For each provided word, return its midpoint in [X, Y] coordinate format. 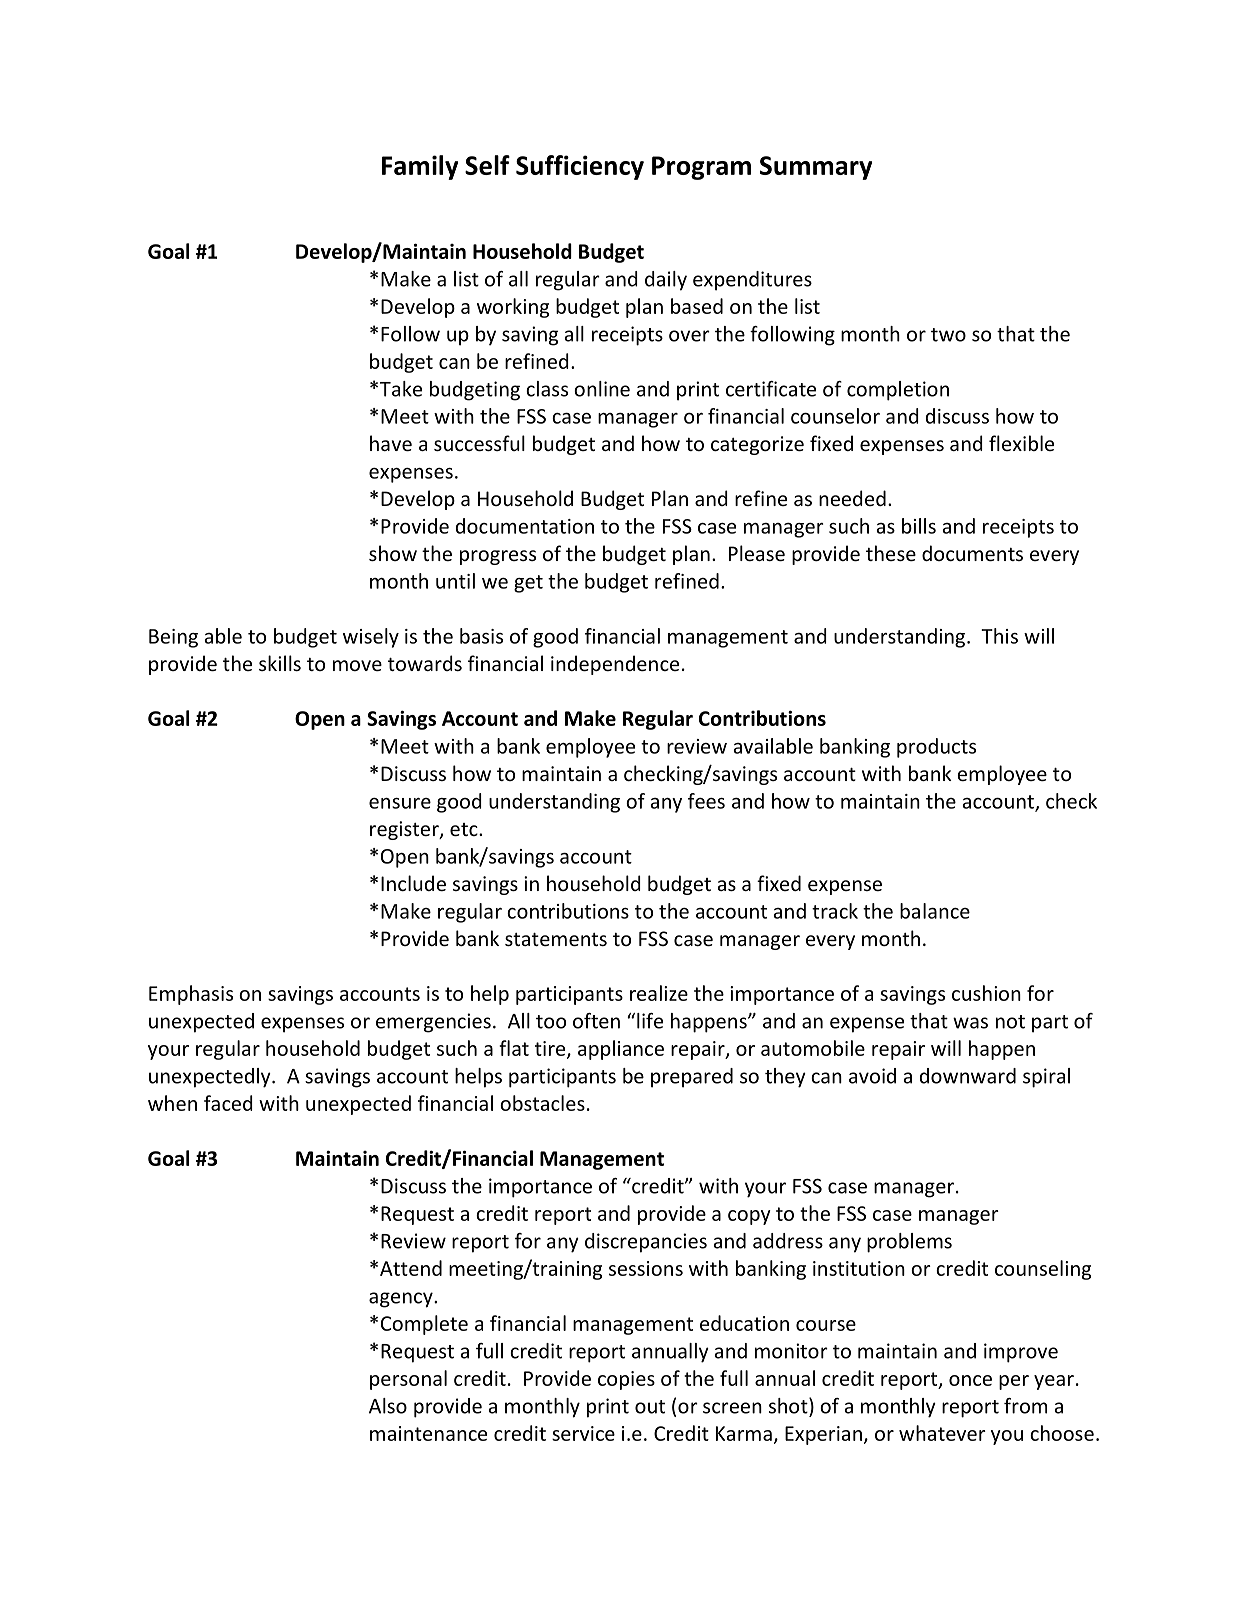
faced [228, 1103]
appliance [621, 1050]
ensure [400, 803]
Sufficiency [580, 167]
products [936, 748]
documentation [525, 526]
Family [420, 167]
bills [919, 526]
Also [388, 1406]
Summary [816, 168]
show [393, 553]
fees [706, 801]
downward [968, 1076]
